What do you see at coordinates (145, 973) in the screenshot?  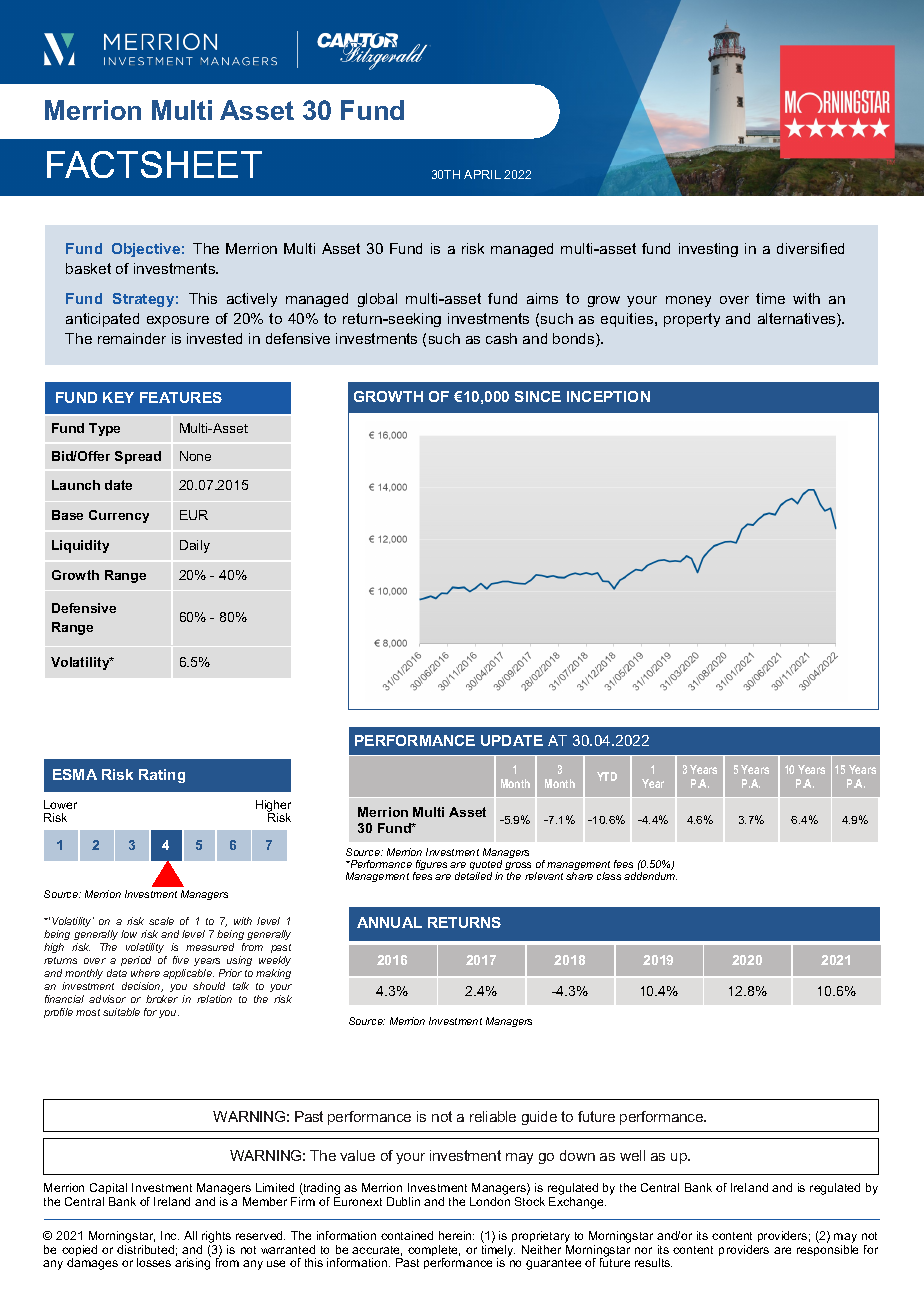 I see `where` at bounding box center [145, 973].
